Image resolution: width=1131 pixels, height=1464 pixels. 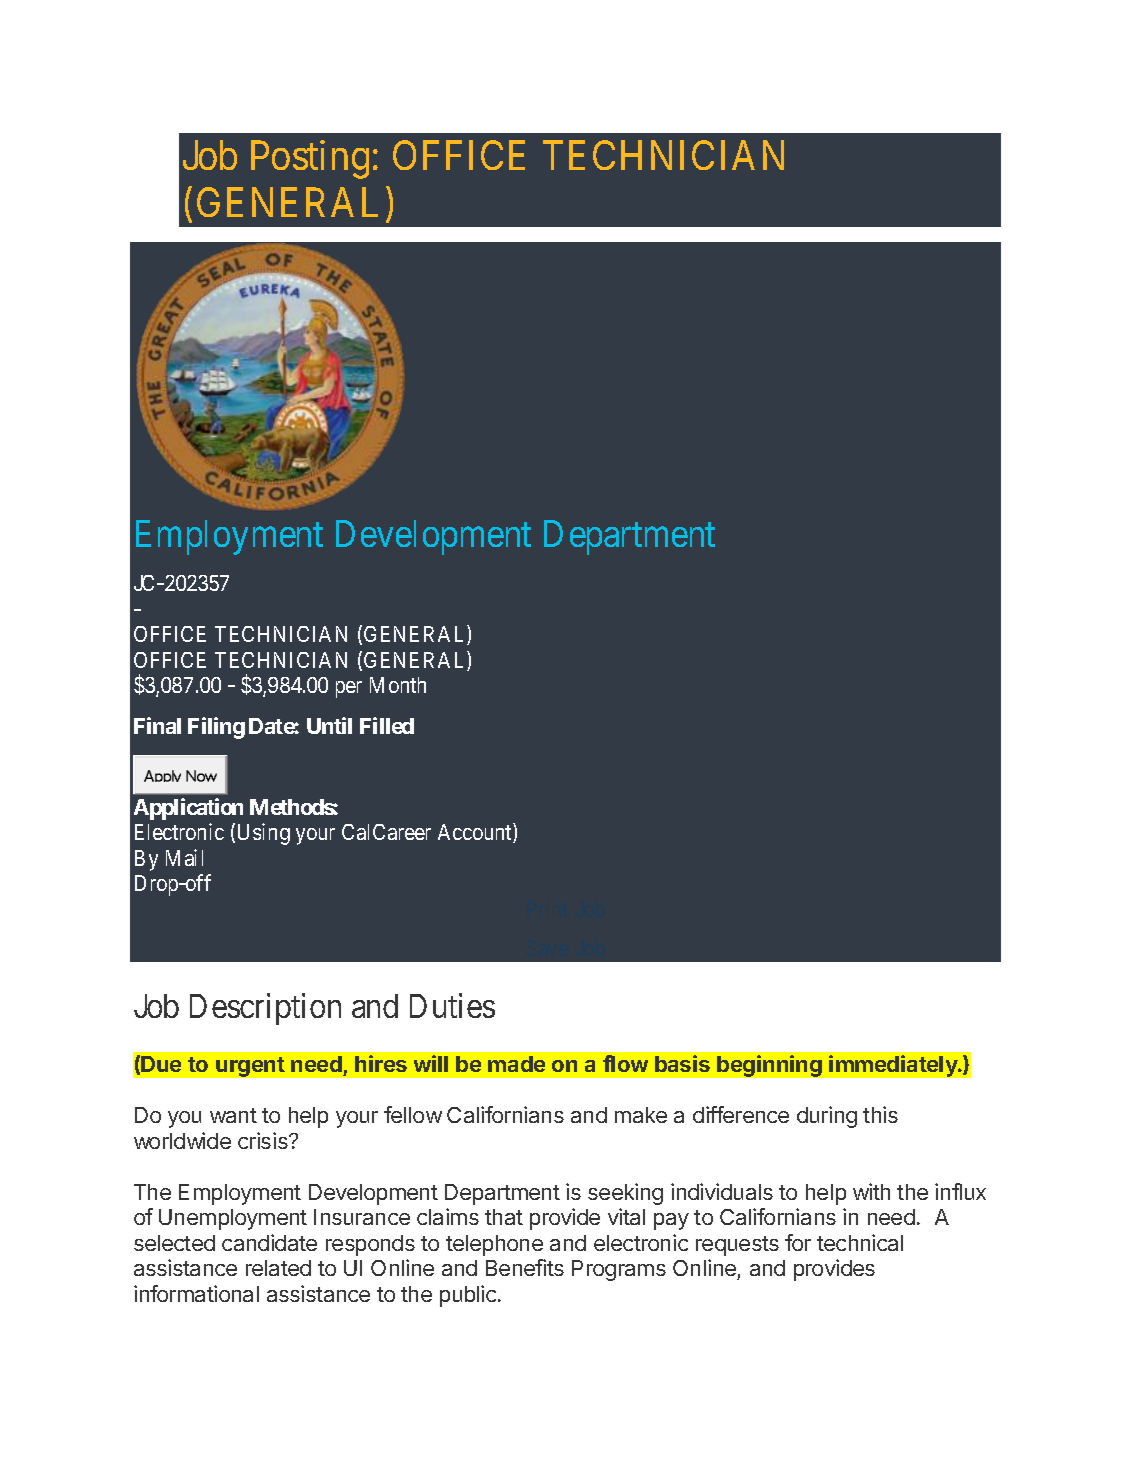 What do you see at coordinates (525, 1267) in the document?
I see `Benefits` at bounding box center [525, 1267].
